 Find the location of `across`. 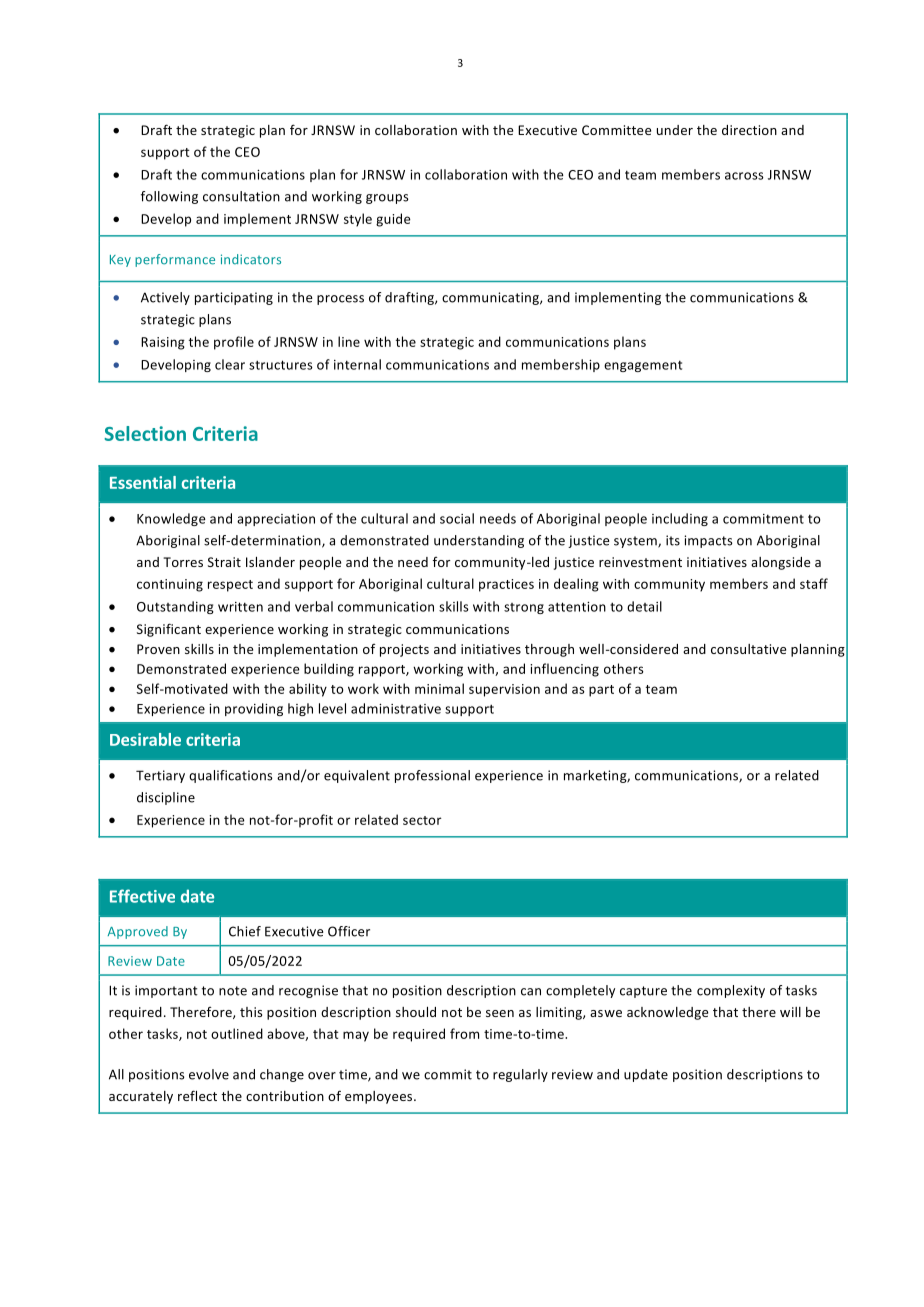

across is located at coordinates (744, 176).
